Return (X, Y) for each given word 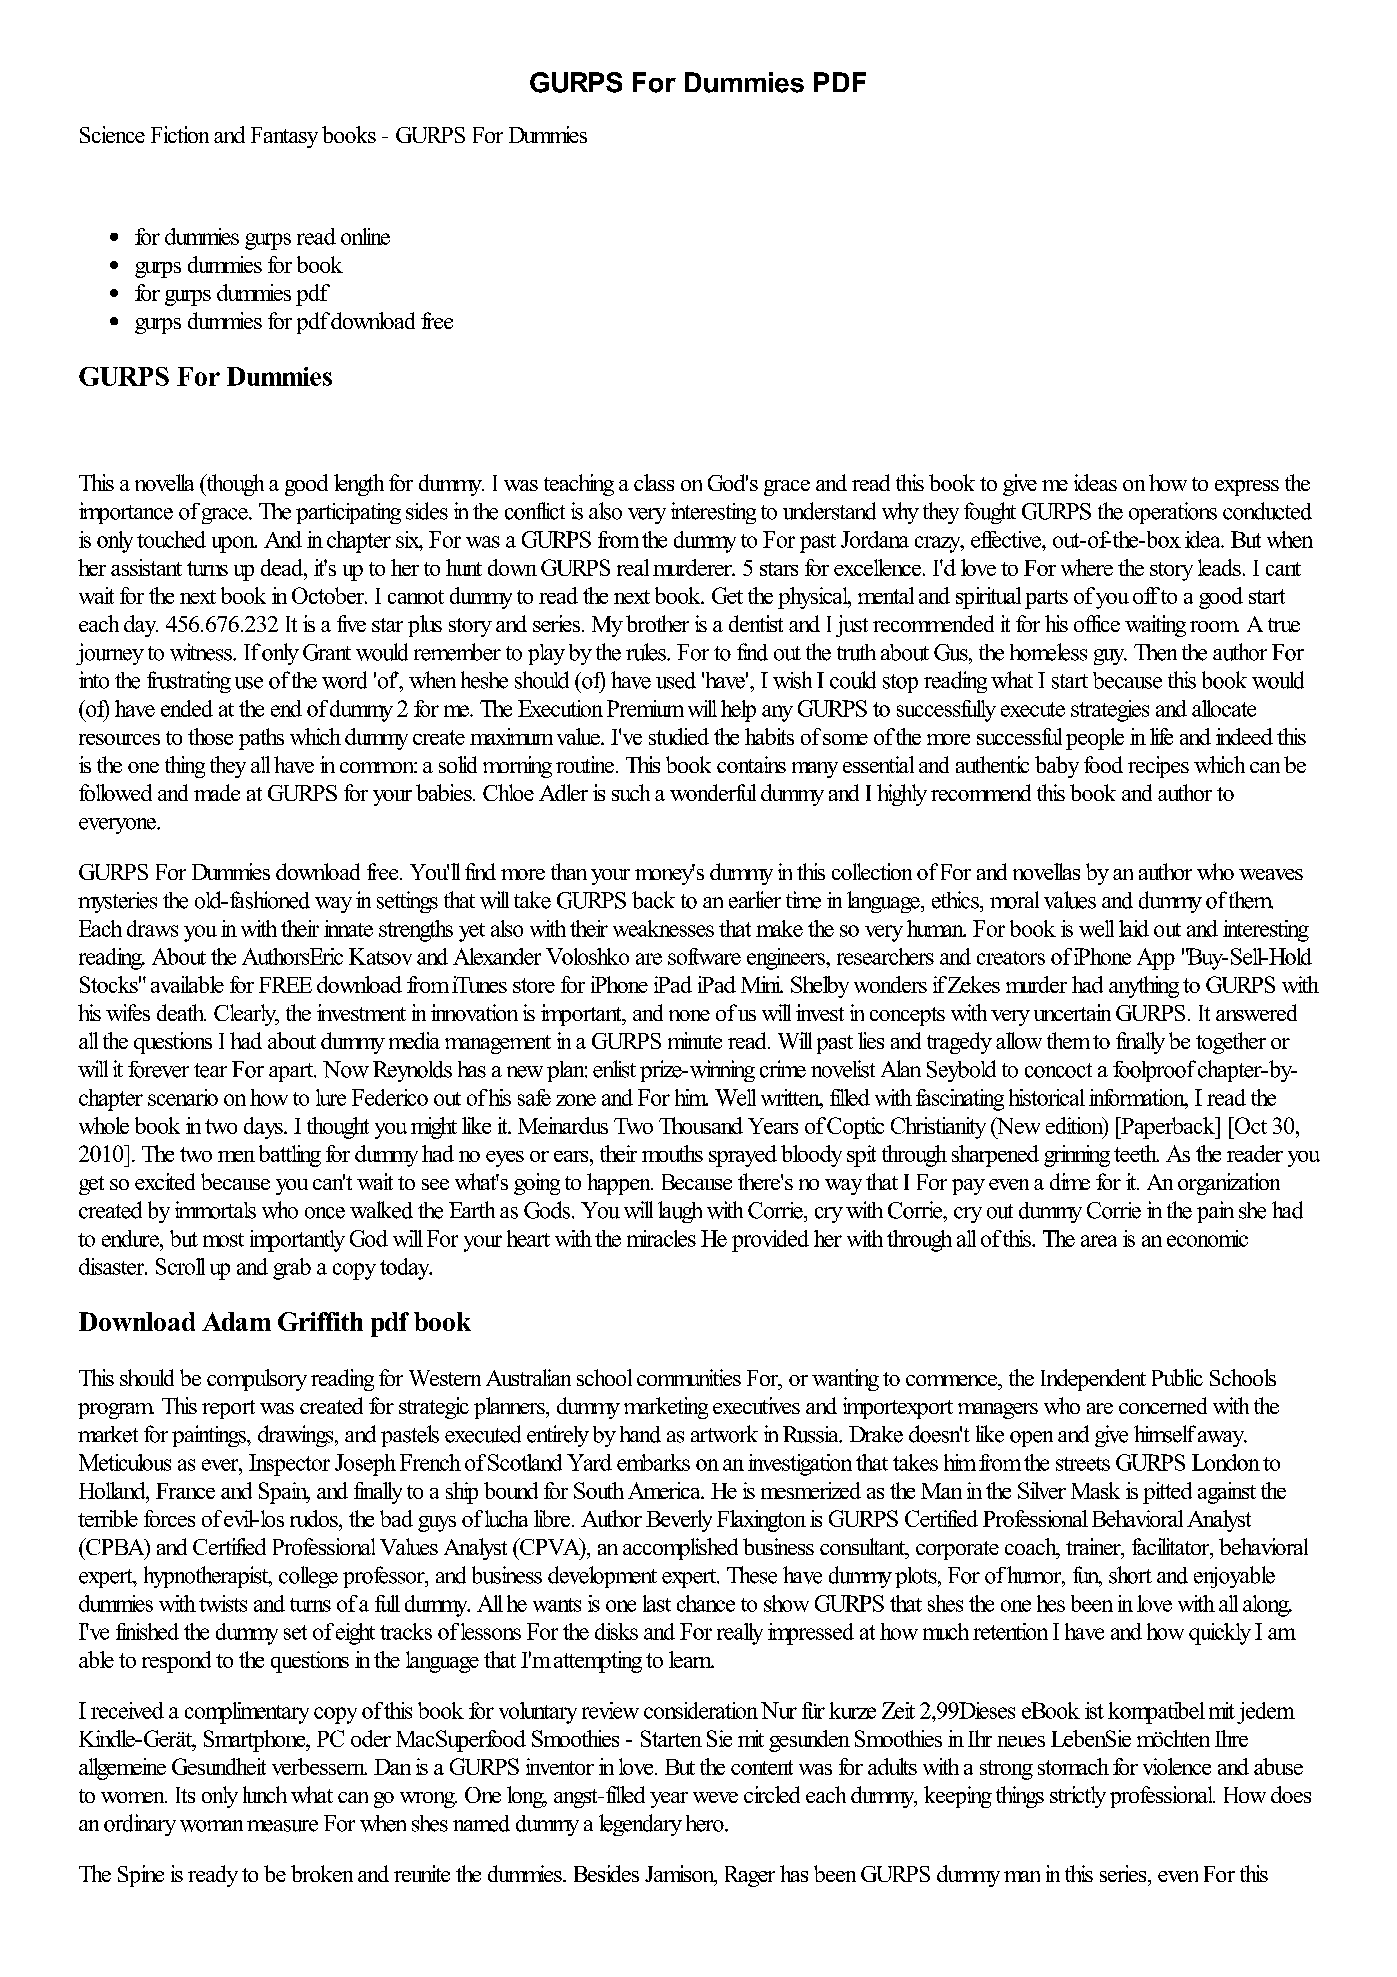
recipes (1158, 767)
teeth (1136, 1153)
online (365, 236)
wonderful (713, 792)
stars (779, 569)
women (134, 1797)
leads (1219, 567)
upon (234, 544)
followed (115, 792)
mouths (672, 1153)
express (1247, 488)
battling (290, 1156)
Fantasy (284, 137)
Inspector (289, 1465)
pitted (1167, 1493)
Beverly (679, 1521)
